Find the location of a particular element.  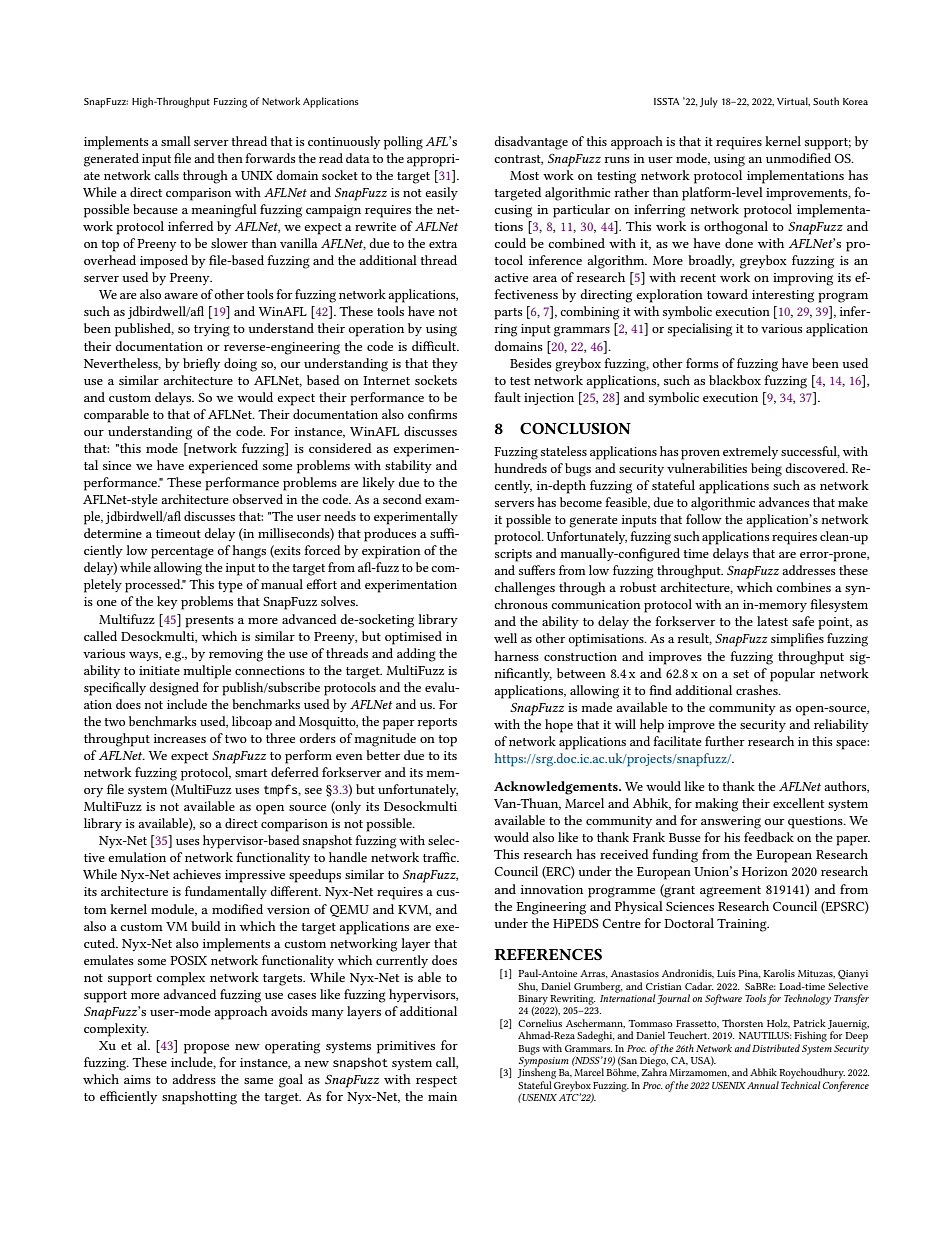

they is located at coordinates (445, 364).
